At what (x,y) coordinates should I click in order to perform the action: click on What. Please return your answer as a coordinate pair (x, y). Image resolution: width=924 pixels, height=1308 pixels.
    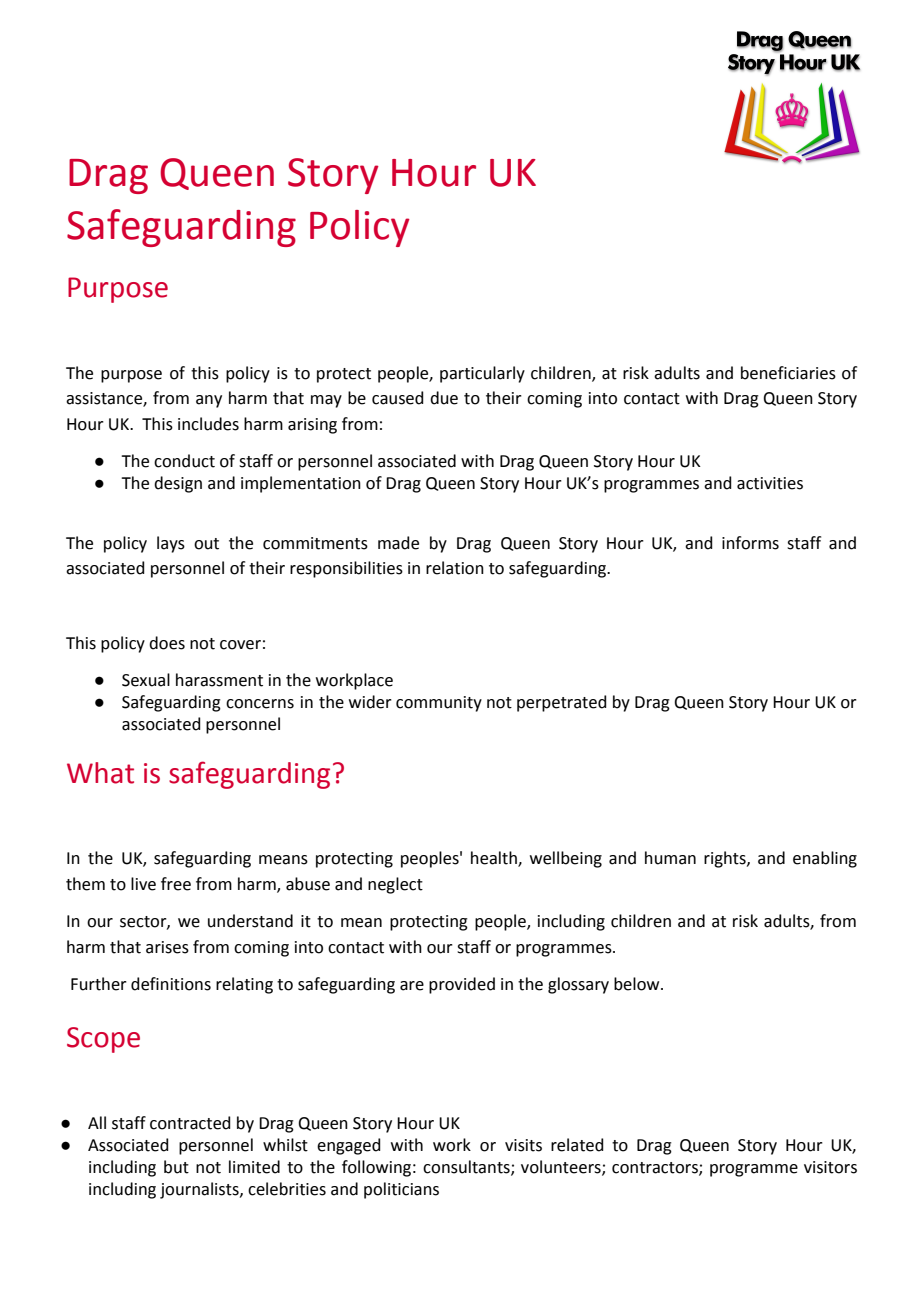
    Looking at the image, I should click on (100, 773).
